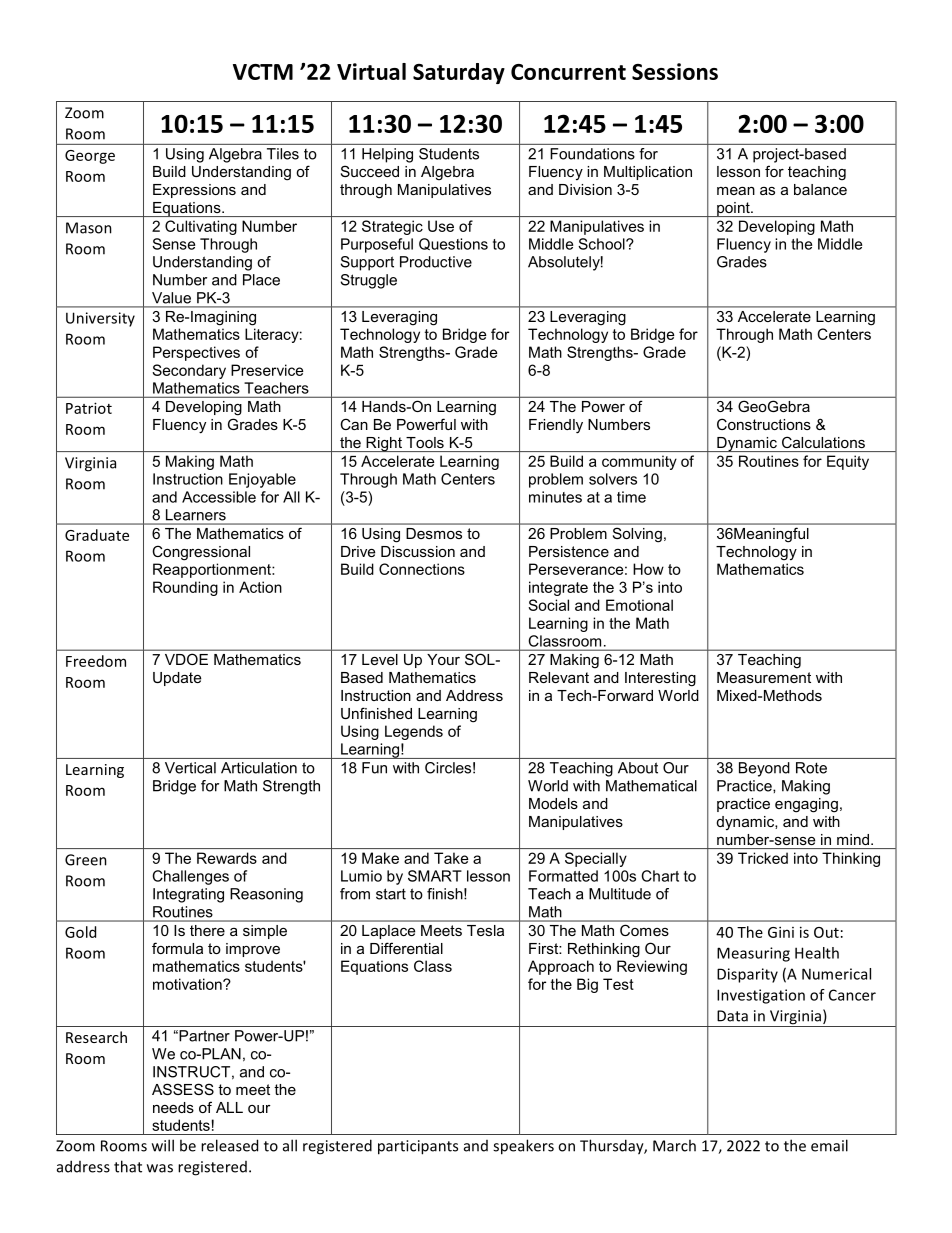 This screenshot has height=1233, width=952. I want to click on Accessible, so click(219, 497).
